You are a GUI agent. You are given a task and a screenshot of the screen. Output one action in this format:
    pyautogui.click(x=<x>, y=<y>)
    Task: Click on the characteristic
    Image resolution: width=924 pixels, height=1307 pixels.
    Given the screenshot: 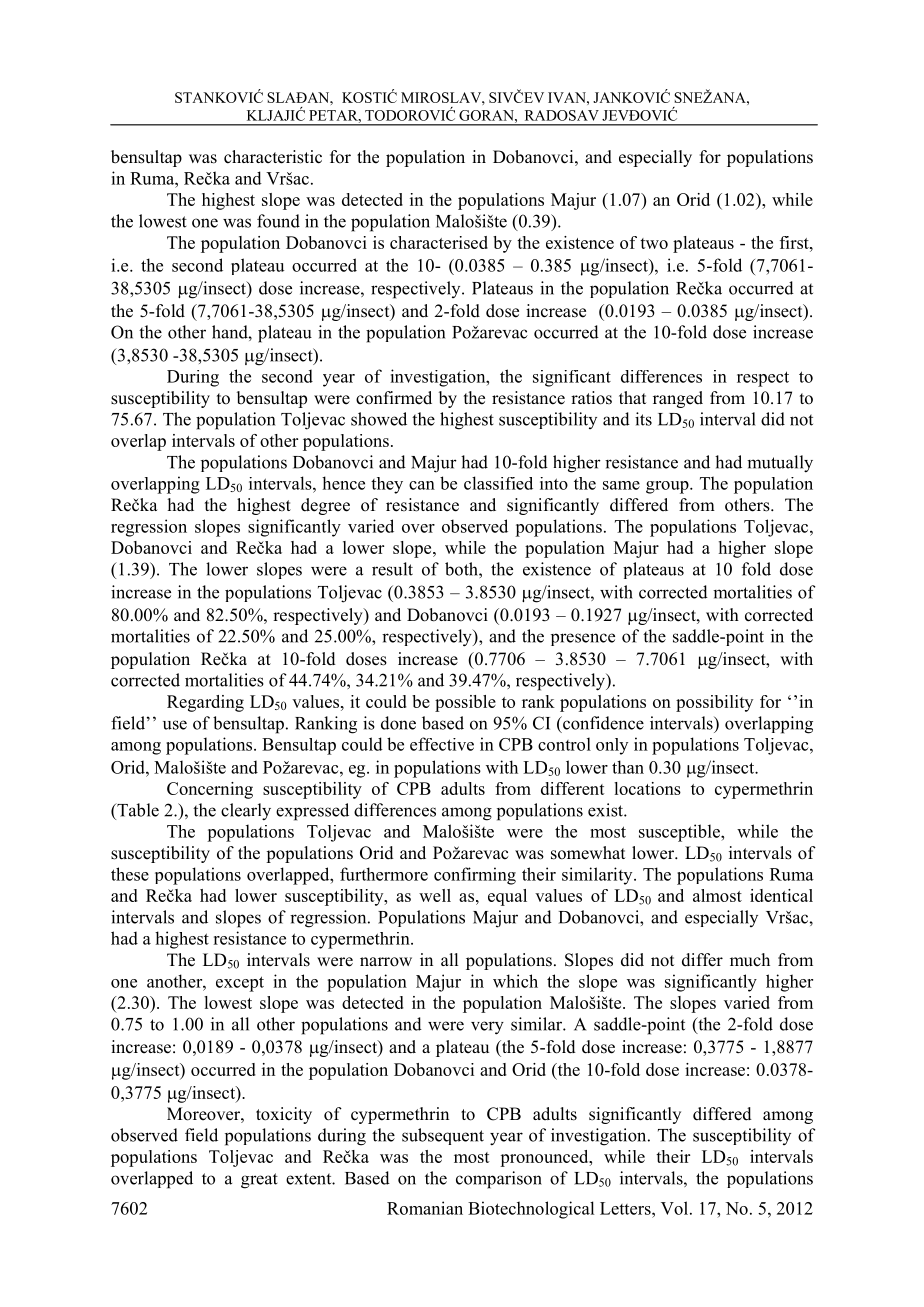 What is the action you would take?
    pyautogui.click(x=273, y=157)
